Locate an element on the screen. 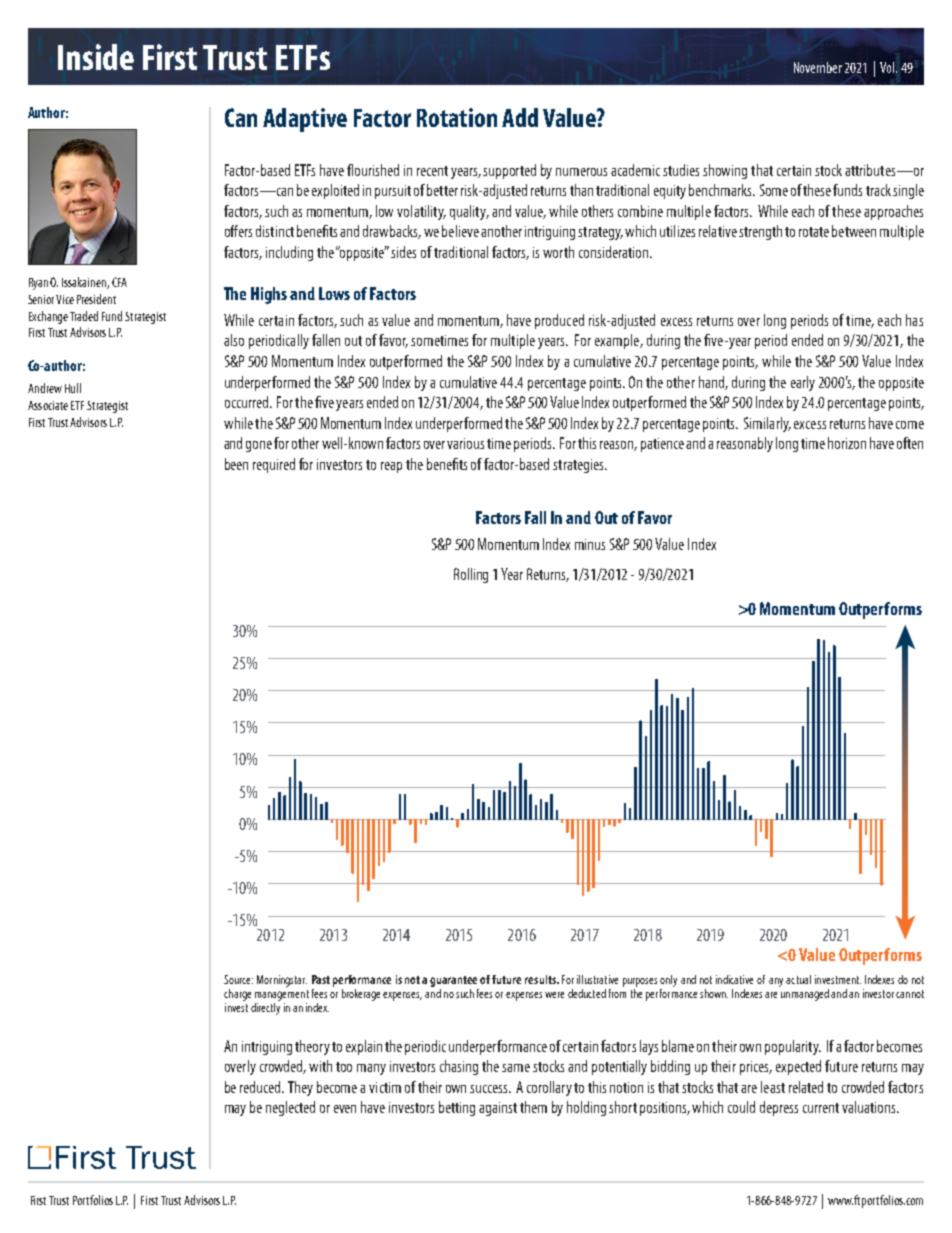 This screenshot has height=1233, width=952. November is located at coordinates (818, 67).
